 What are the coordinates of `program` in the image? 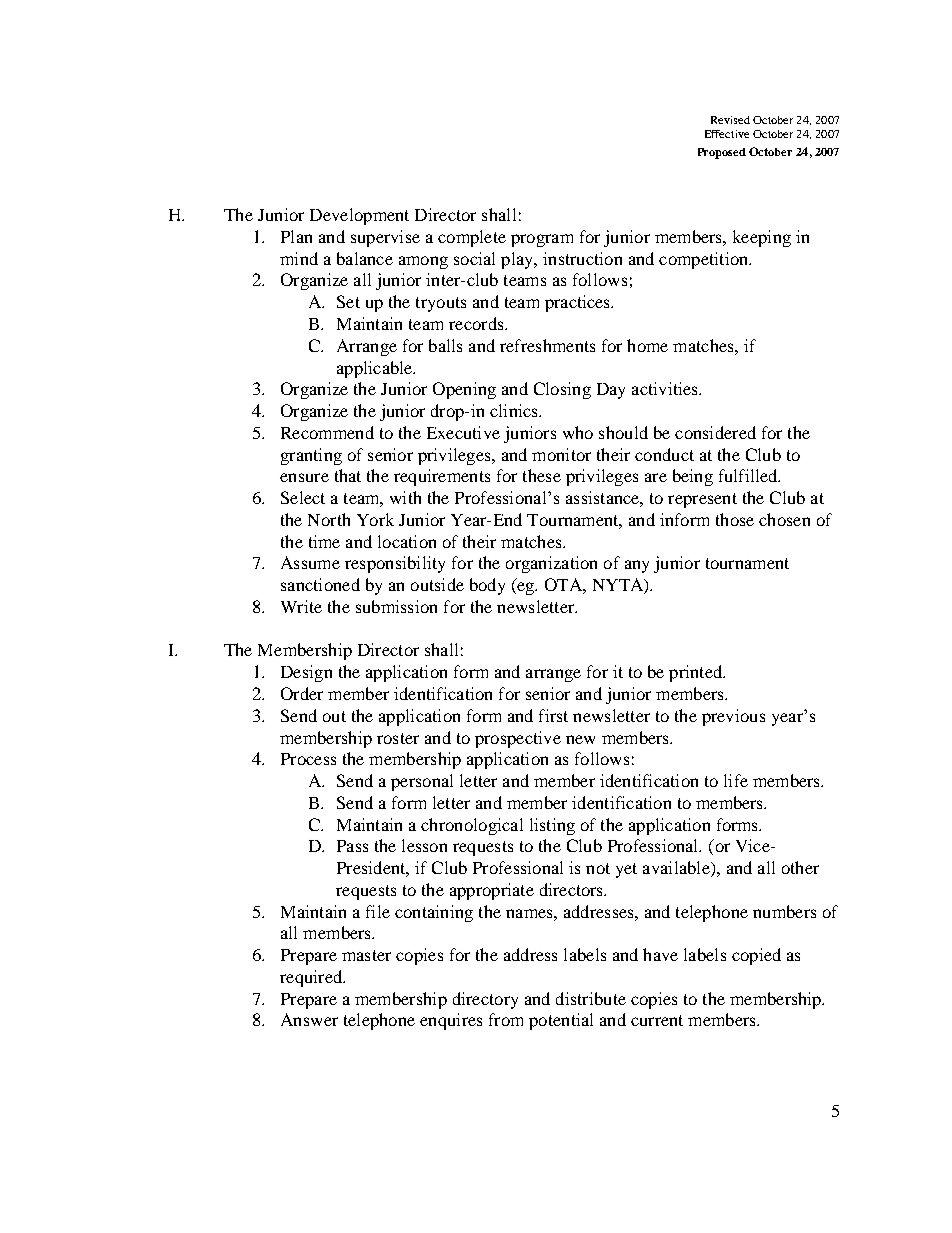 It's located at (542, 240).
